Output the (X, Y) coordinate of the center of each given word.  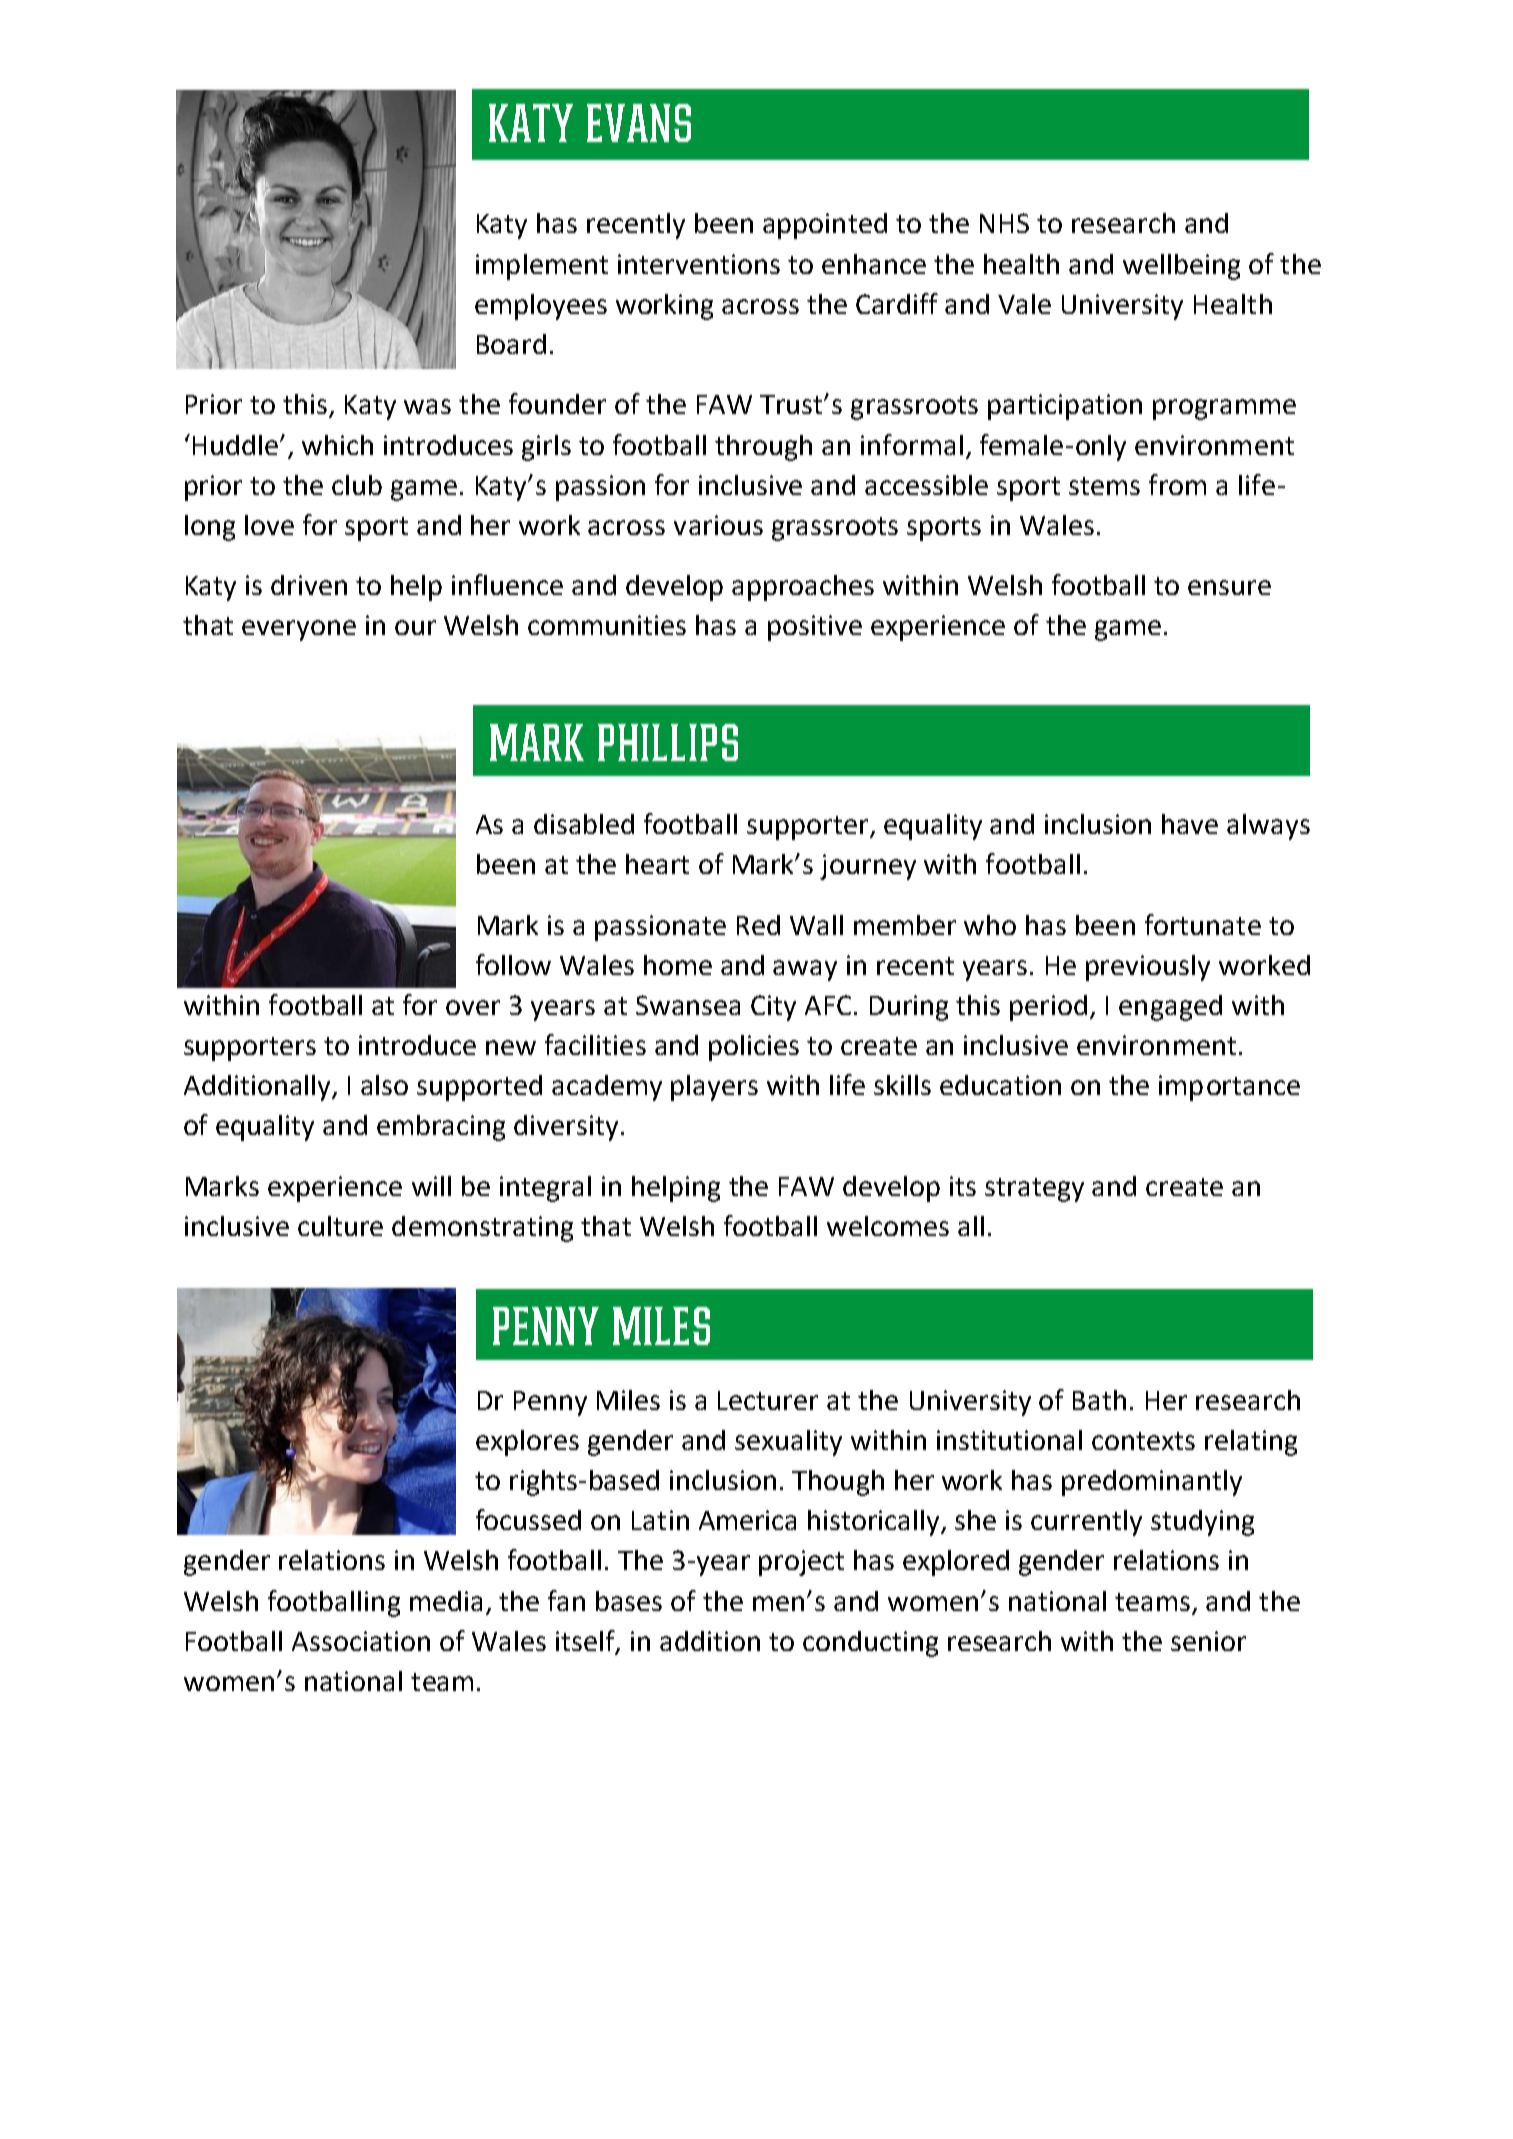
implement (542, 267)
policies (754, 1048)
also (384, 1085)
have (1190, 824)
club (357, 485)
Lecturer (768, 1400)
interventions (699, 264)
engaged (1170, 1008)
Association (361, 1641)
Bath (1099, 1400)
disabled (584, 824)
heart (657, 864)
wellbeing (1181, 267)
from (1177, 484)
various (718, 525)
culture (340, 1226)
